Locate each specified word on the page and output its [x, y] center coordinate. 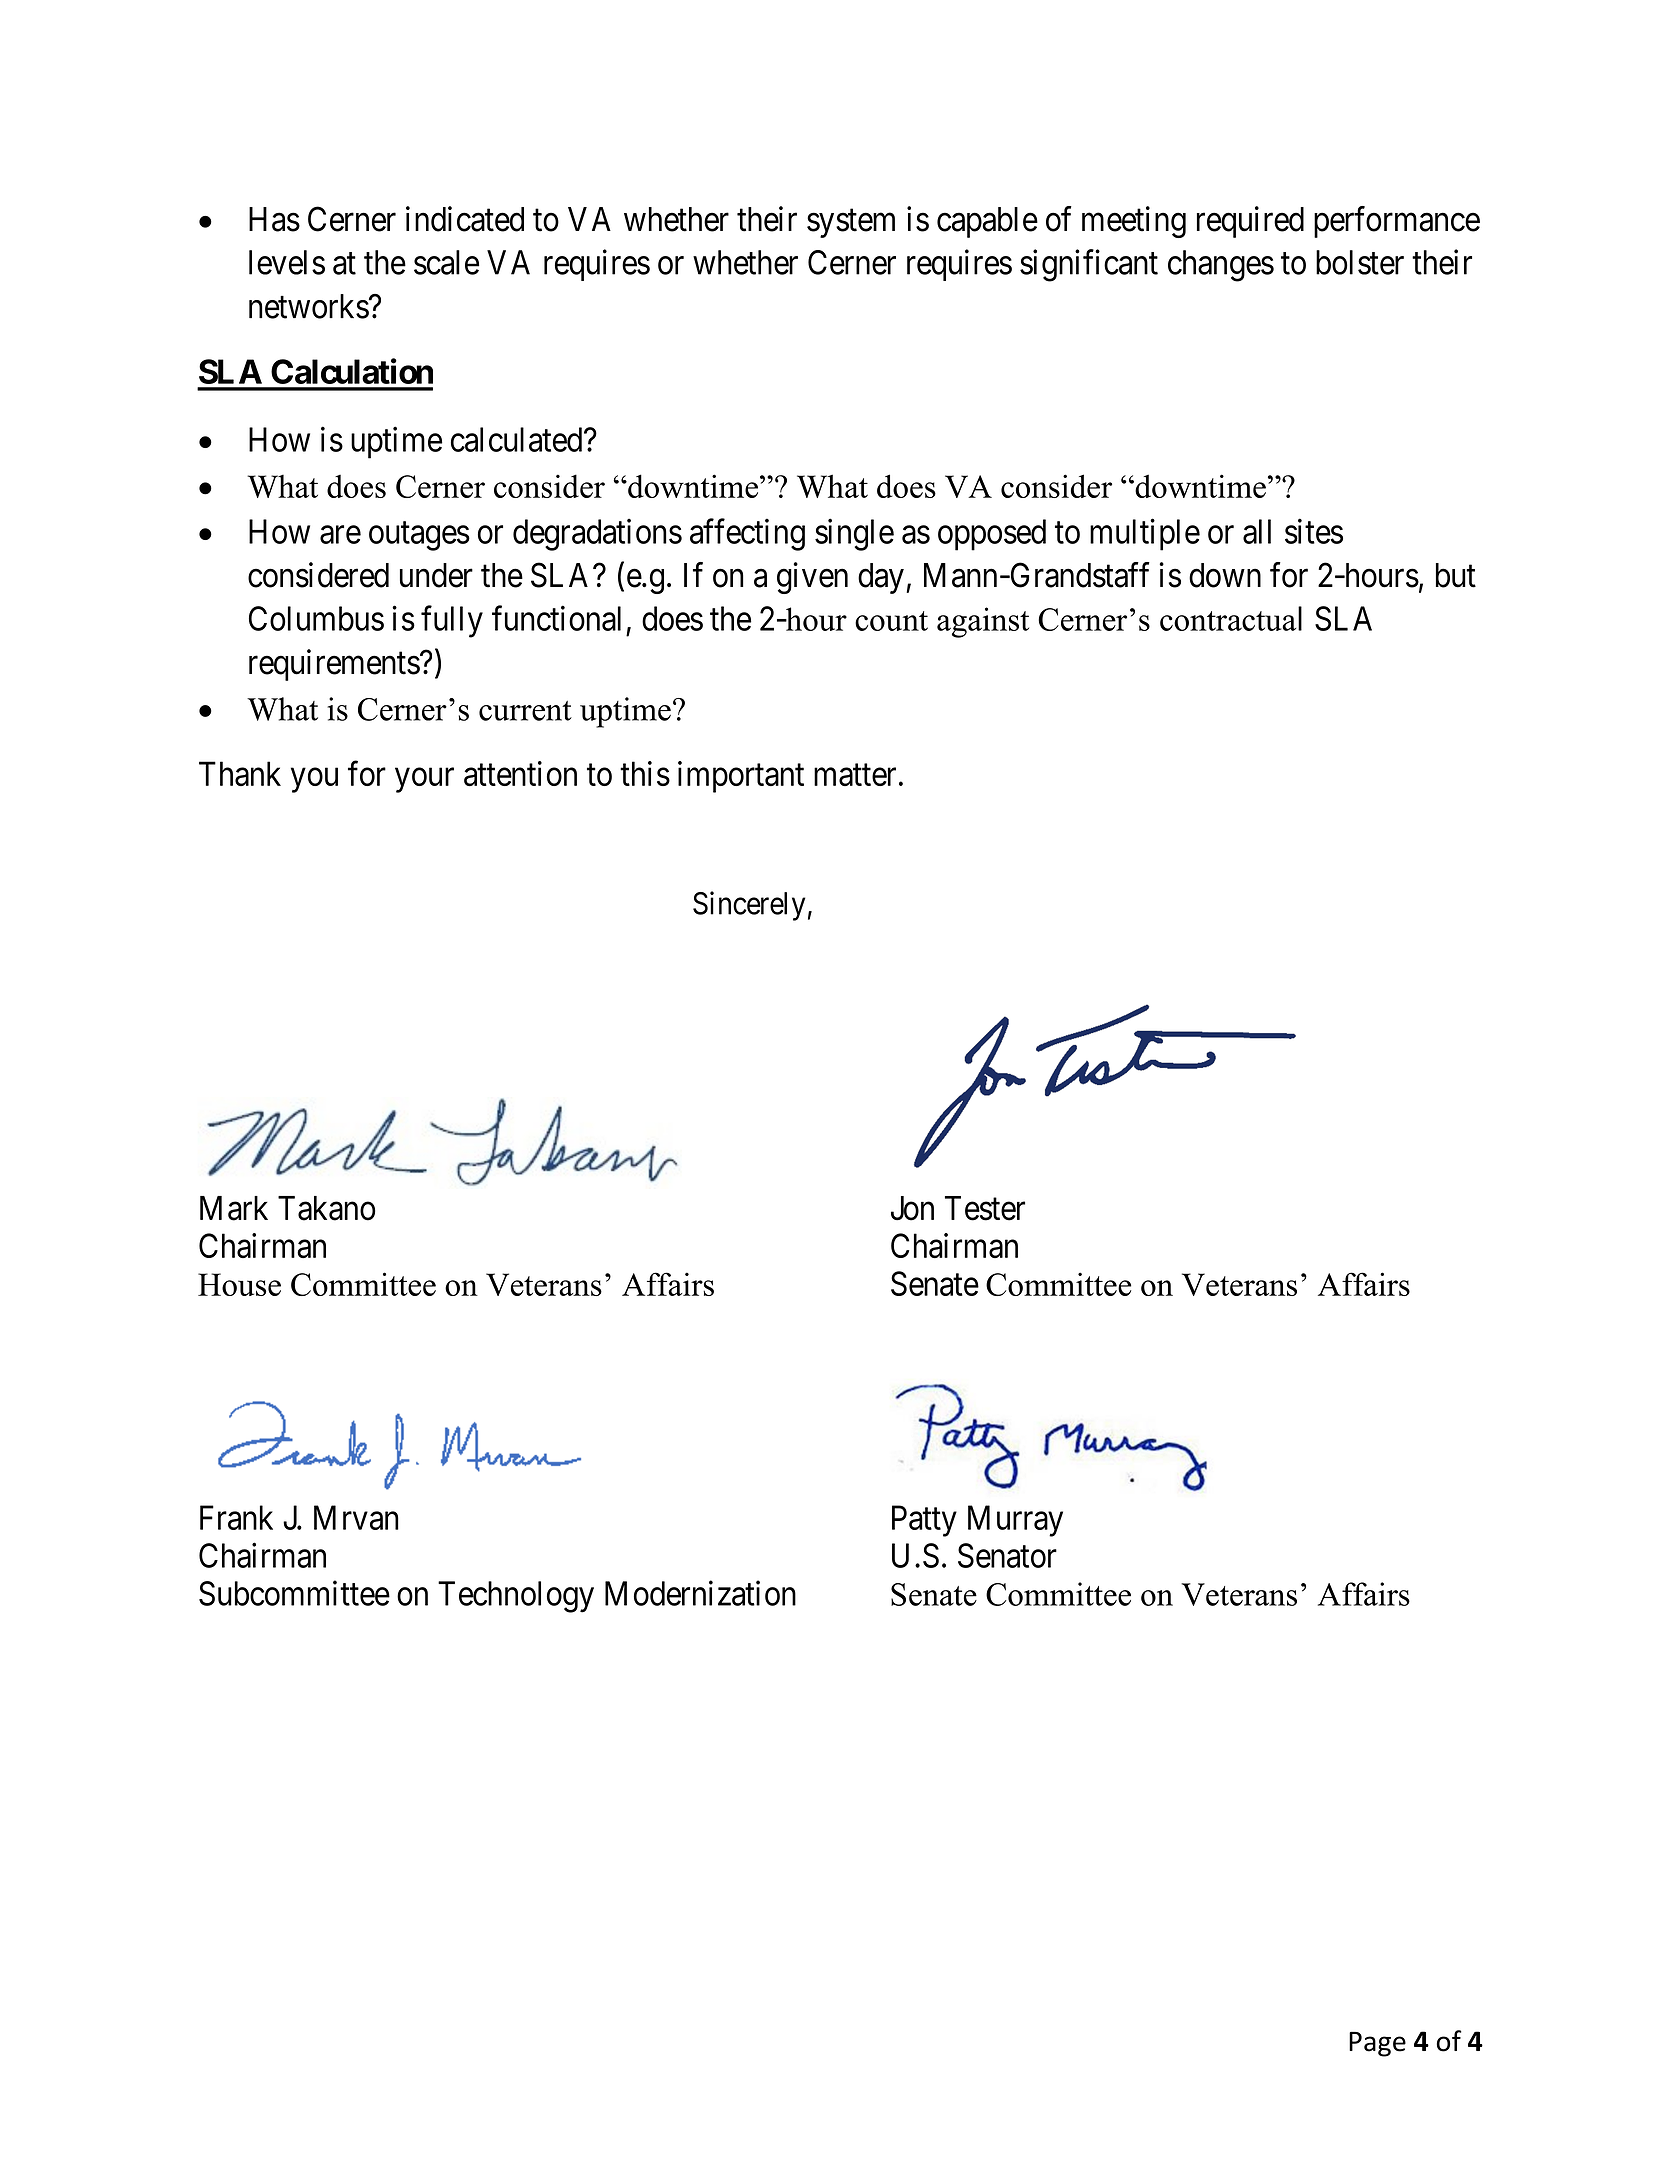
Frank [236, 1517]
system [851, 223]
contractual [1231, 618]
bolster [1360, 262]
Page [1377, 2044]
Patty [924, 1521]
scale [446, 262]
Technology [516, 1597]
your [424, 780]
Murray [1015, 1521]
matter [855, 775]
